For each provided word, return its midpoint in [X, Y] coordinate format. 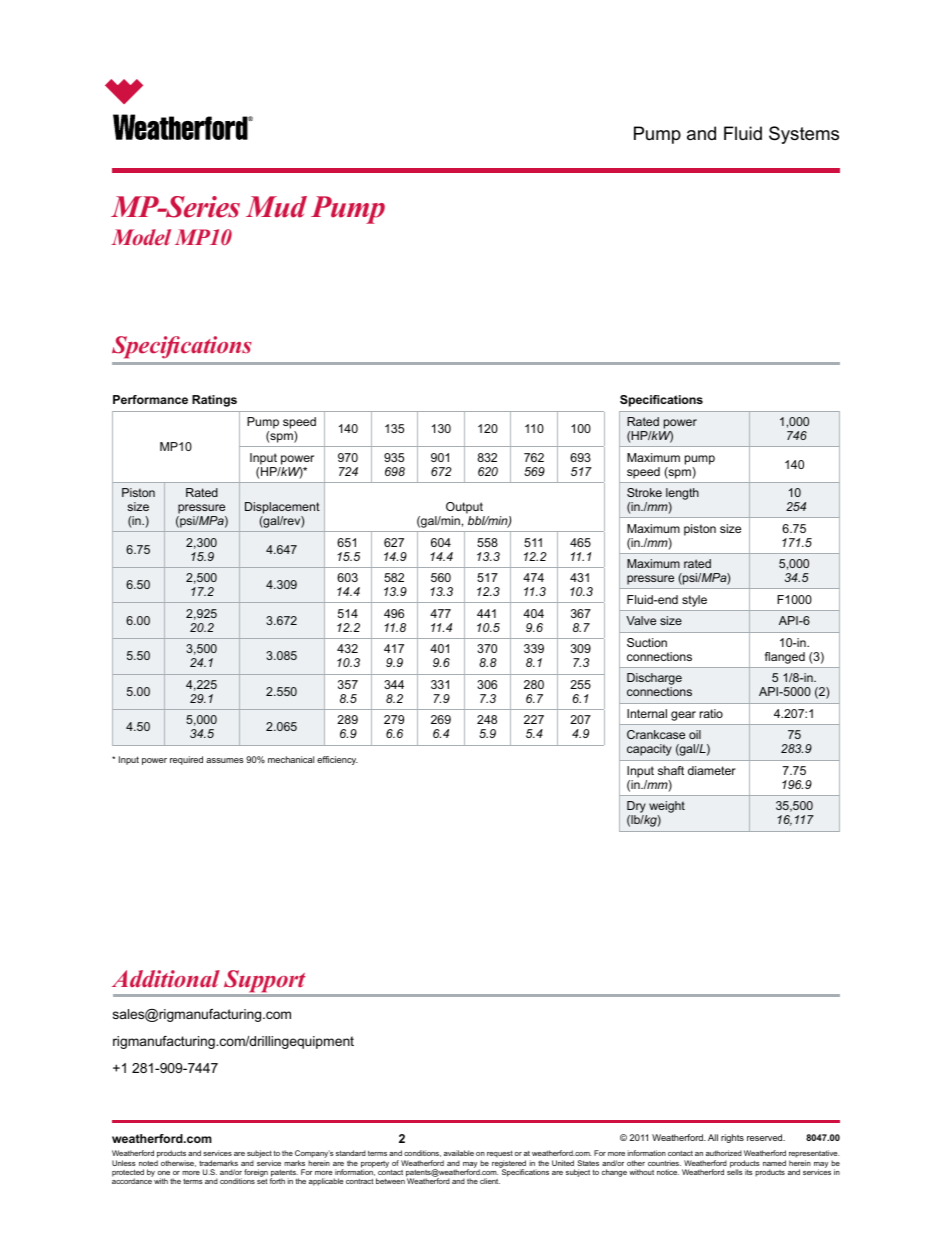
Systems [804, 135]
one [164, 1173]
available [459, 1153]
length [682, 495]
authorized [724, 1153]
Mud [276, 207]
